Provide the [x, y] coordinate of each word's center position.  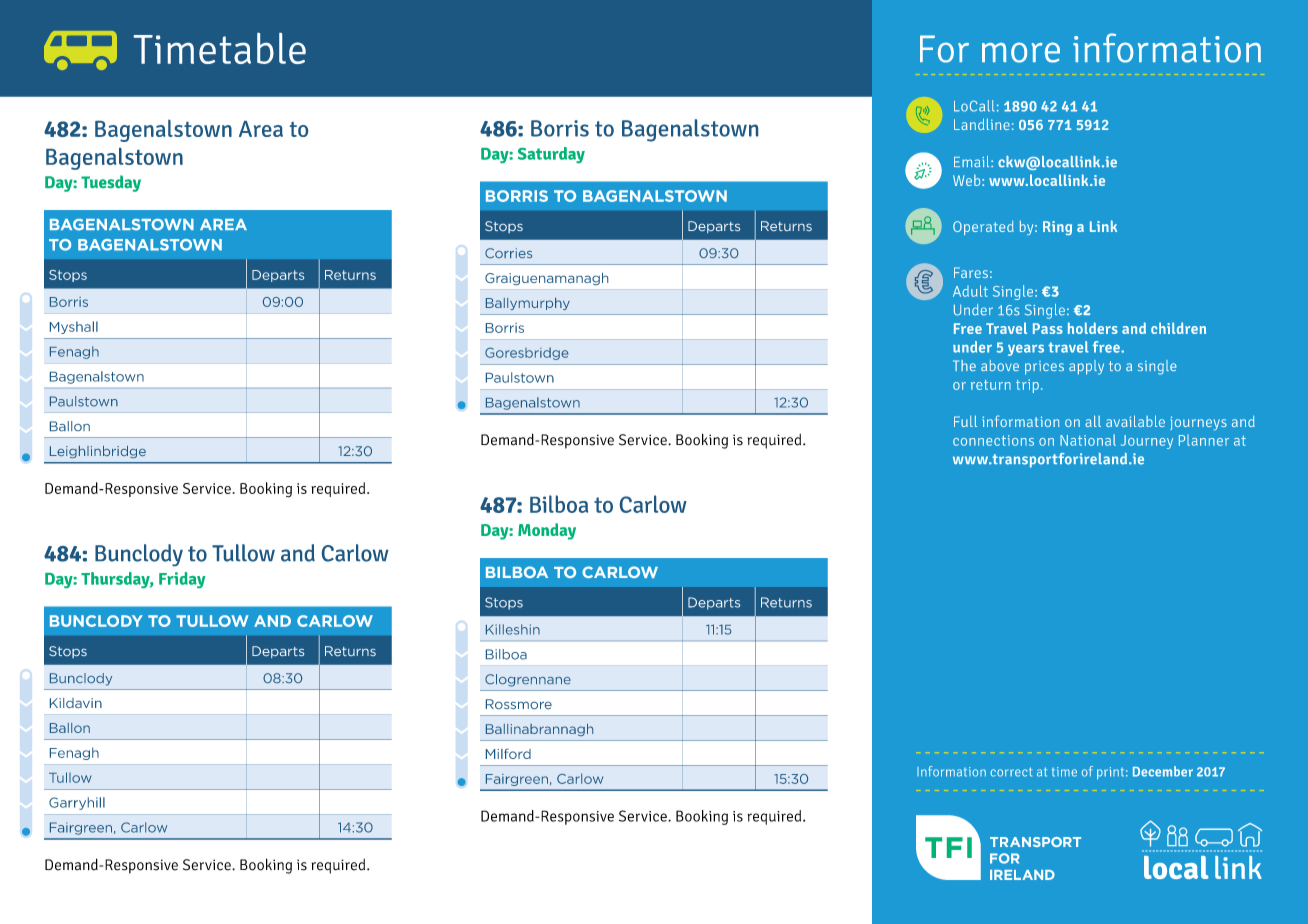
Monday [547, 531]
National [1088, 440]
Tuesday [111, 183]
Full [965, 421]
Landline [982, 124]
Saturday [551, 155]
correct [1011, 772]
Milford [508, 753]
